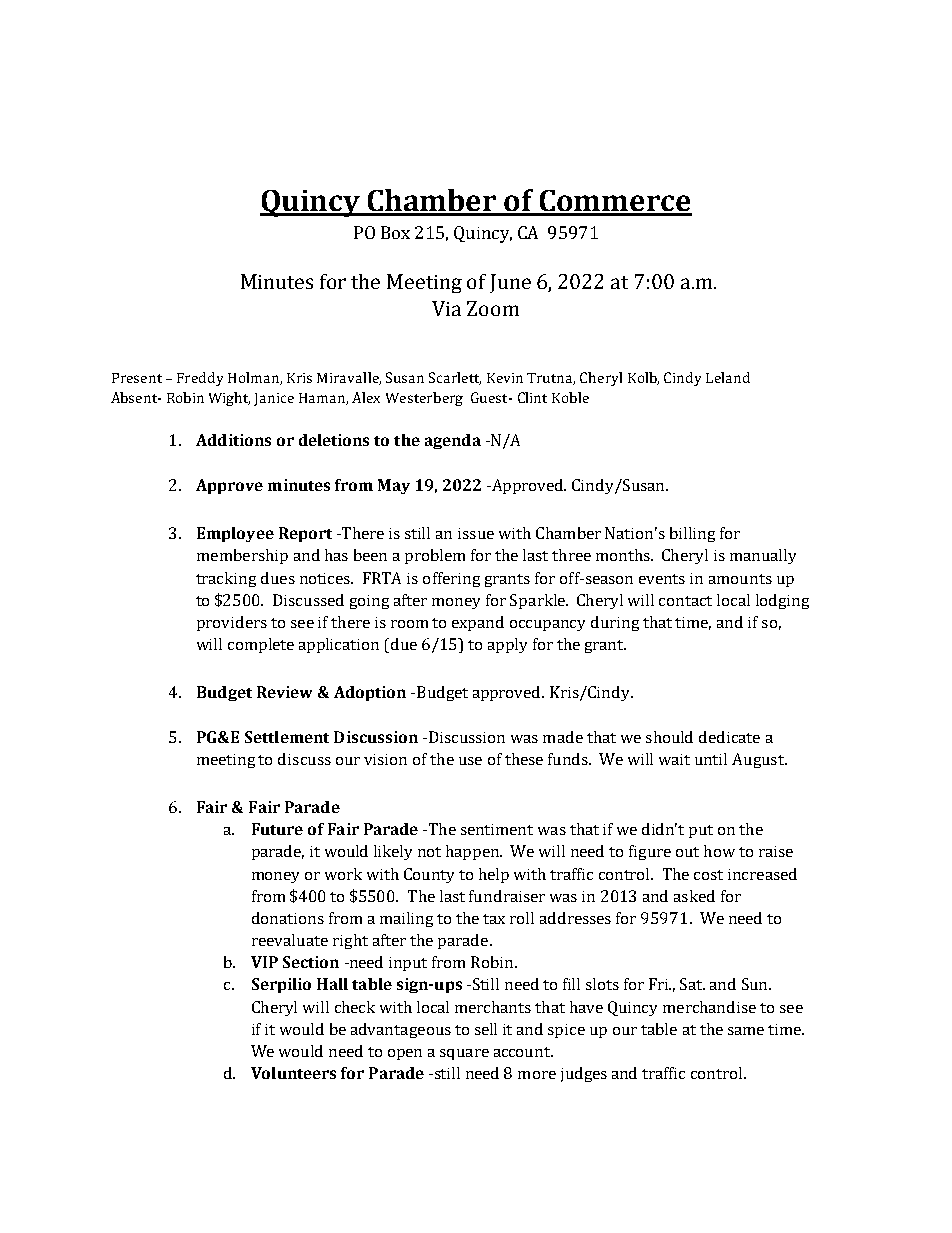 Image resolution: width=952 pixels, height=1233 pixels. I want to click on Leland, so click(728, 377).
